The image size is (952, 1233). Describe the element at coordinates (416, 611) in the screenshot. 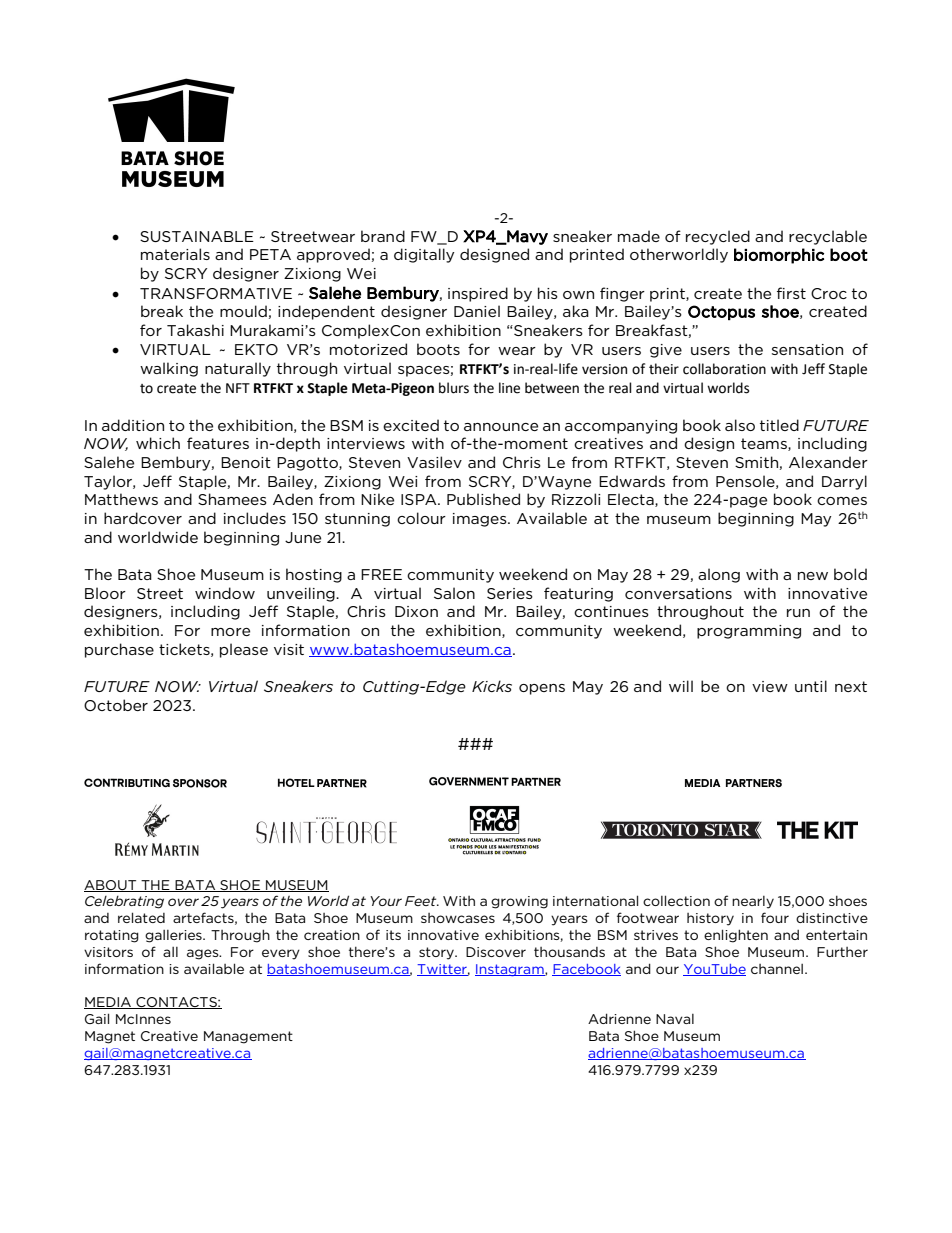

I see `Dixon` at that location.
